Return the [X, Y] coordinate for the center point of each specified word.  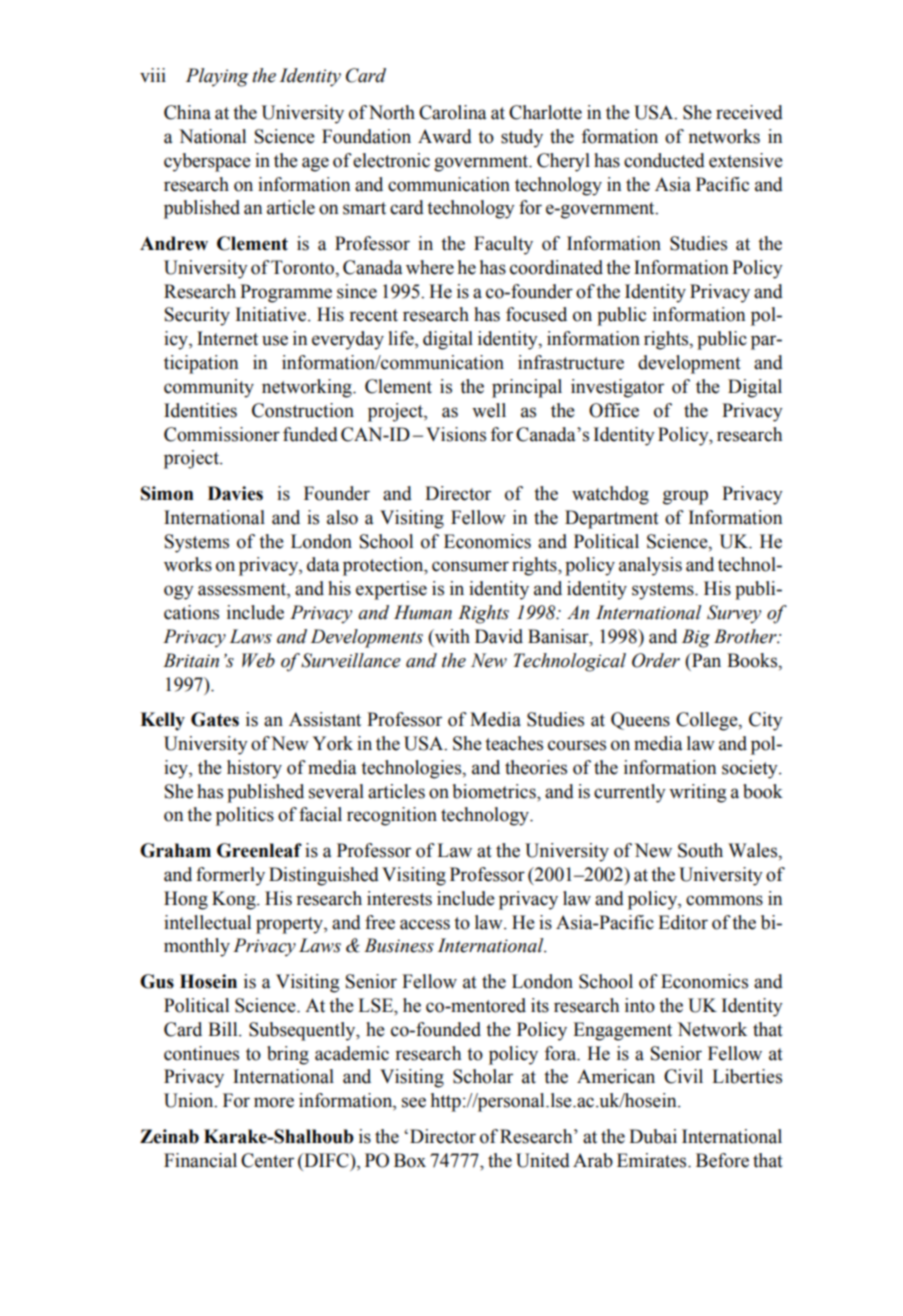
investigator [617, 388]
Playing [217, 77]
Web [258, 660]
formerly [230, 876]
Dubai [653, 1136]
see [414, 1102]
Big [696, 638]
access [425, 924]
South [700, 850]
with [451, 637]
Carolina [452, 112]
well [489, 410]
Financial [200, 1160]
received [749, 112]
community [209, 388]
